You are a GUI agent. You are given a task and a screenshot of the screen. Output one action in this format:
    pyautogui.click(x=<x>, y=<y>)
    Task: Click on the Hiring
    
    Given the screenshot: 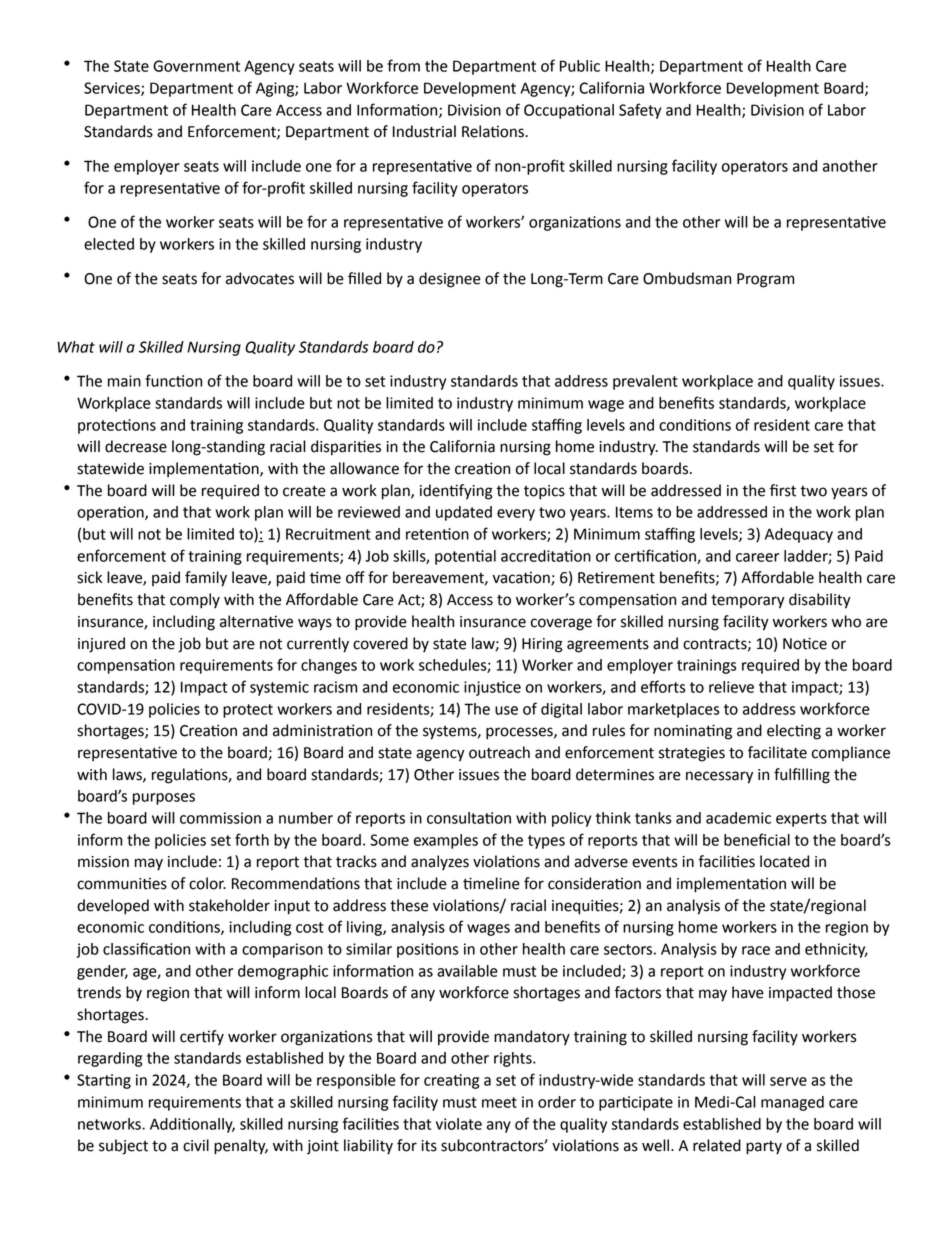 What is the action you would take?
    pyautogui.click(x=542, y=645)
